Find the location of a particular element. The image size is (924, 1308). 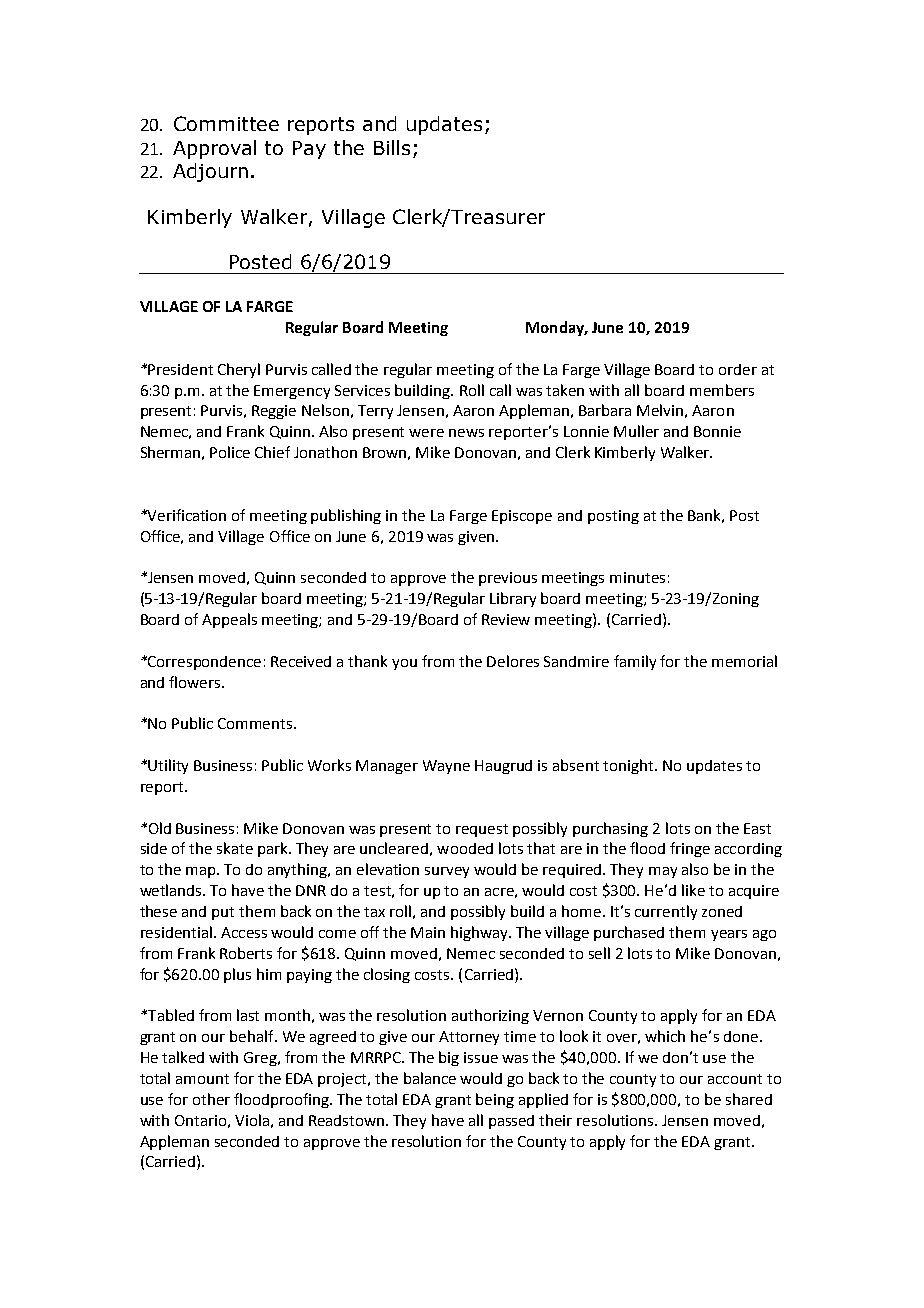

skate is located at coordinates (235, 848).
